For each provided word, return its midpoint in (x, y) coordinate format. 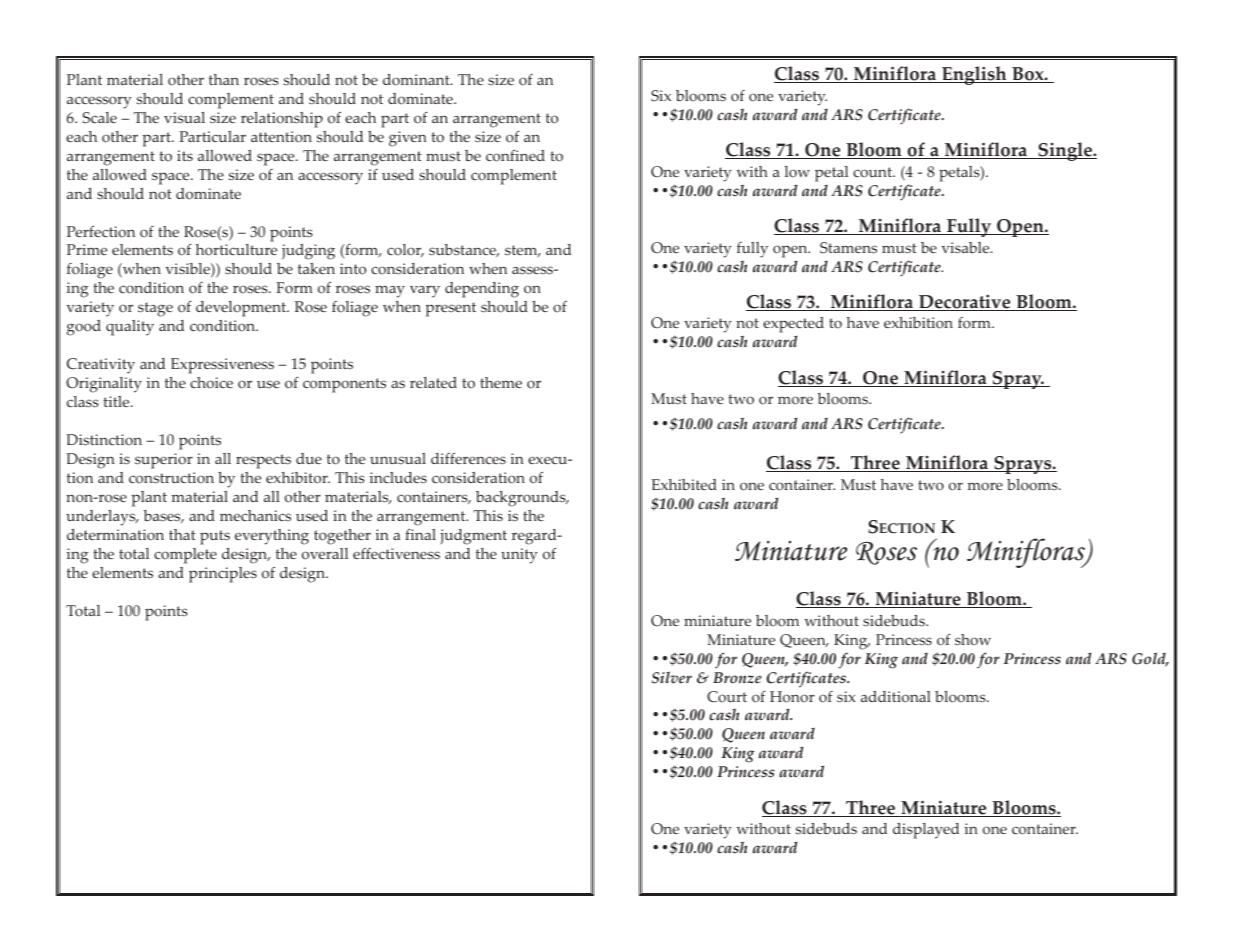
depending (482, 290)
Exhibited (684, 484)
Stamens (848, 248)
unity (519, 556)
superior (164, 461)
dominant (417, 80)
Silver (672, 678)
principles (223, 575)
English (974, 75)
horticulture (236, 250)
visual (184, 118)
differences (468, 459)
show (973, 640)
